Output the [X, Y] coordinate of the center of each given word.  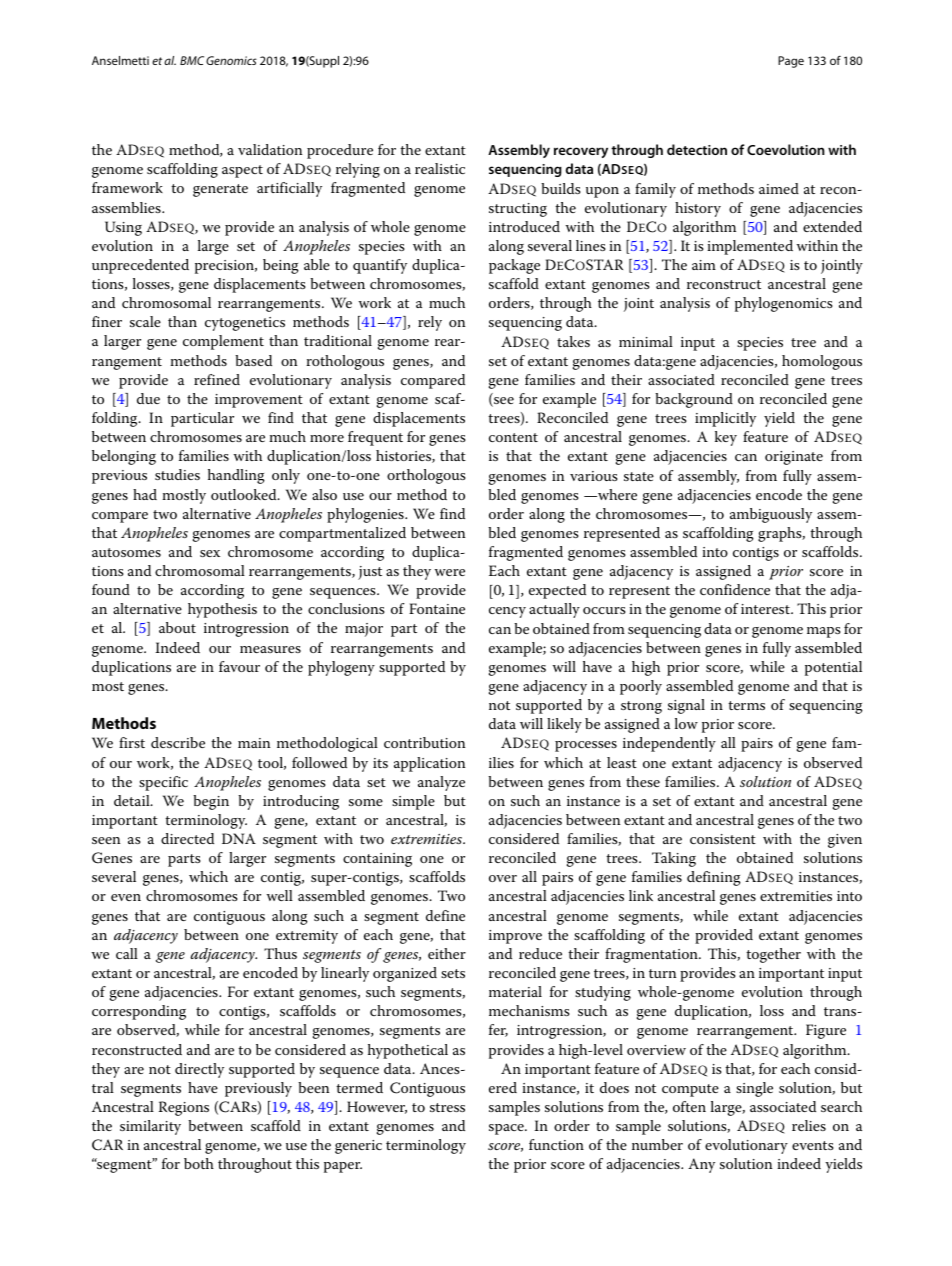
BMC [192, 60]
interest [766, 609]
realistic [440, 168]
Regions [184, 1108]
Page [791, 62]
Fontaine [437, 608]
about [177, 627]
